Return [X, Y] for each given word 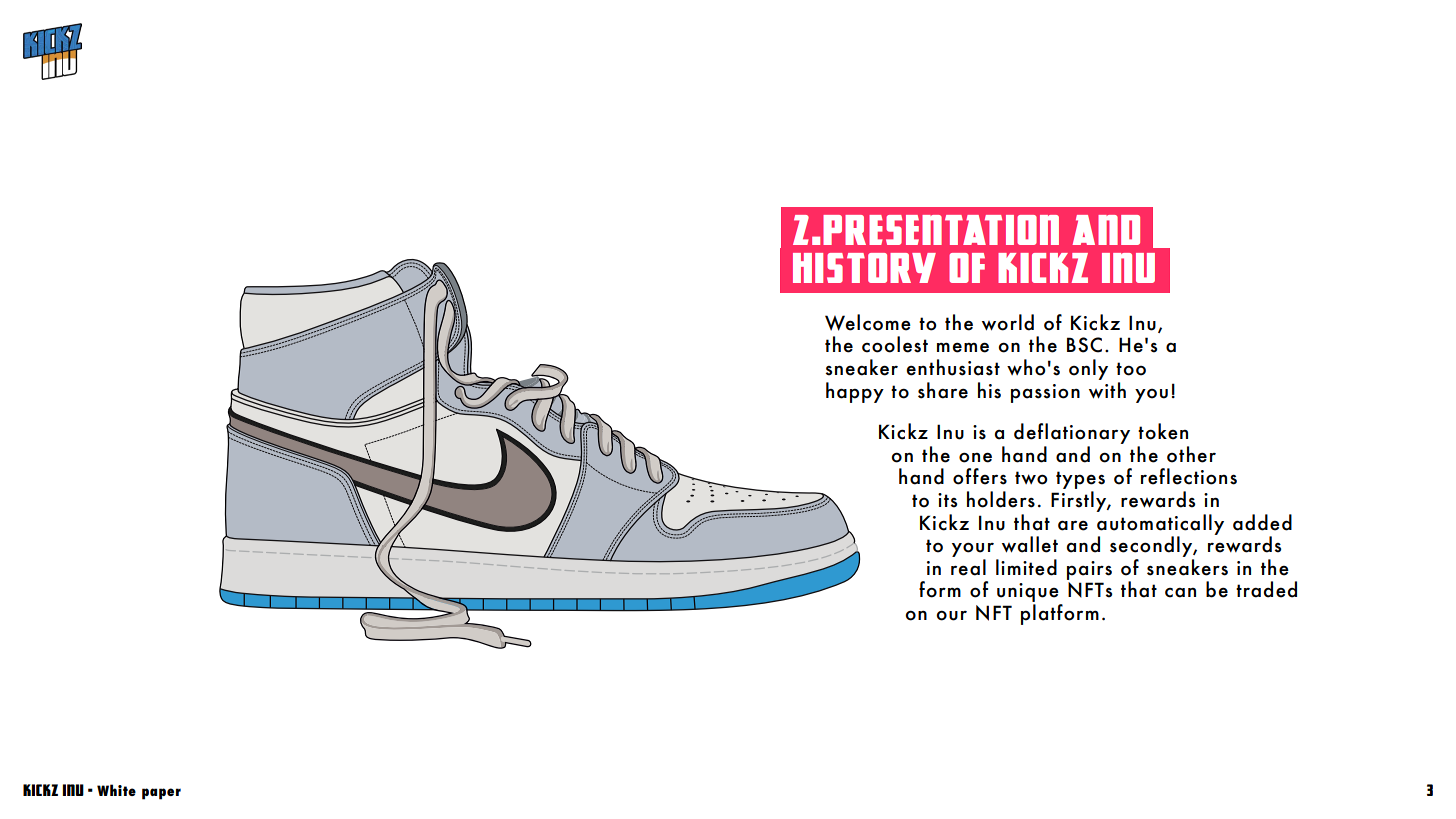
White [116, 790]
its [947, 500]
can [1180, 593]
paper [161, 794]
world [1008, 322]
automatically [1160, 525]
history [864, 268]
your [973, 551]
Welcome [868, 322]
